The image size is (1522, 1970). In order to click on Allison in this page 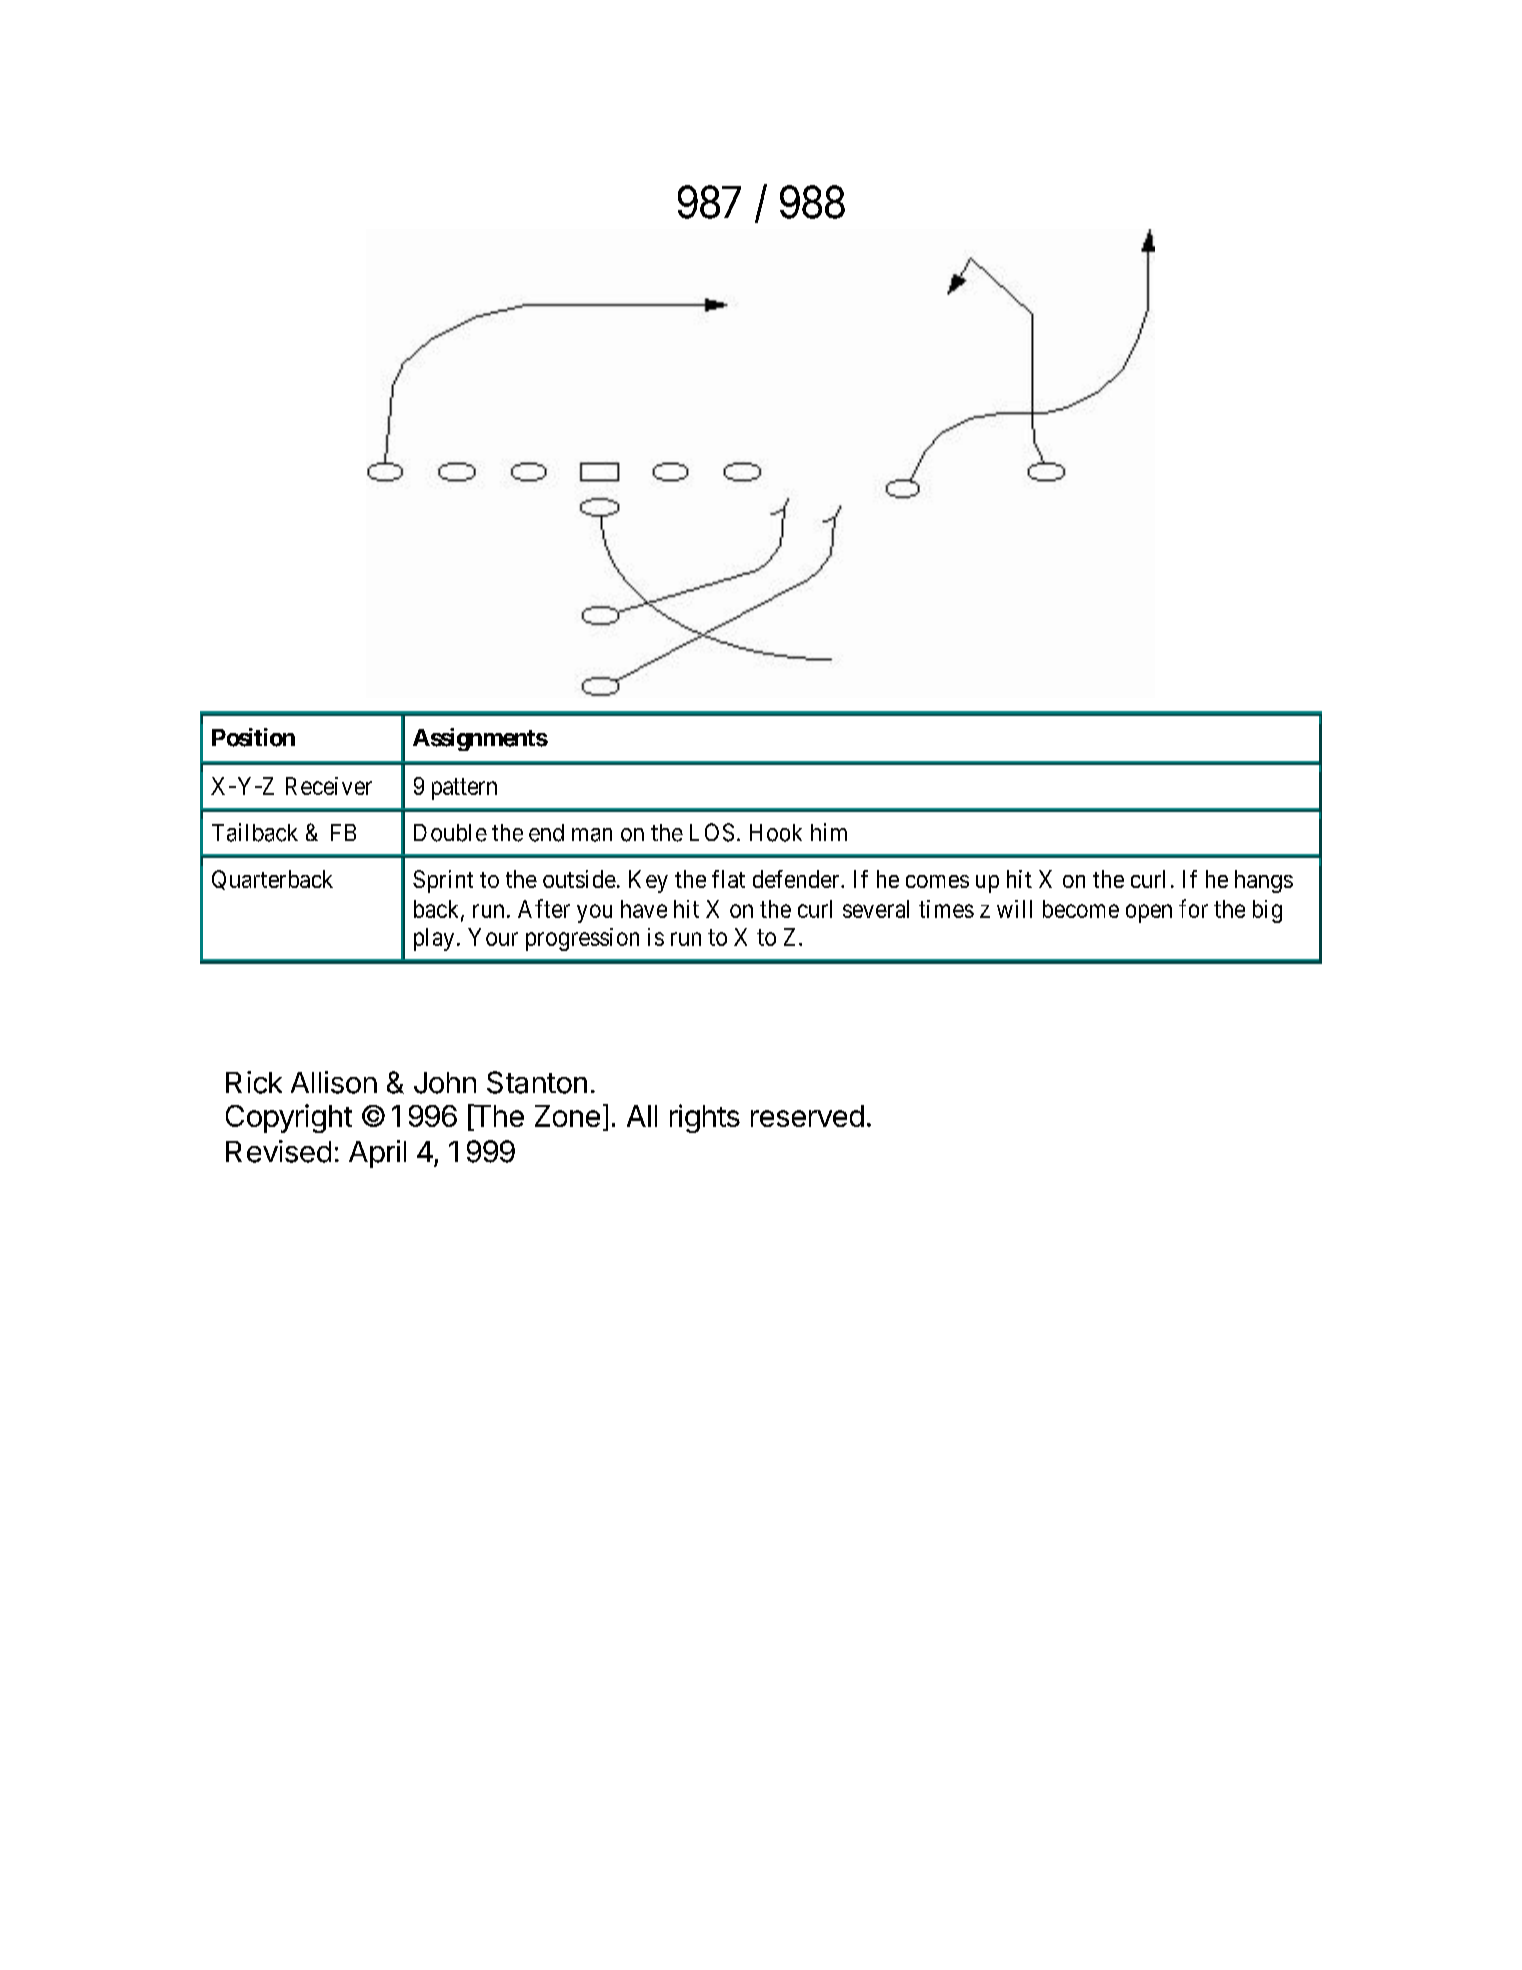, I will do `click(334, 1082)`.
